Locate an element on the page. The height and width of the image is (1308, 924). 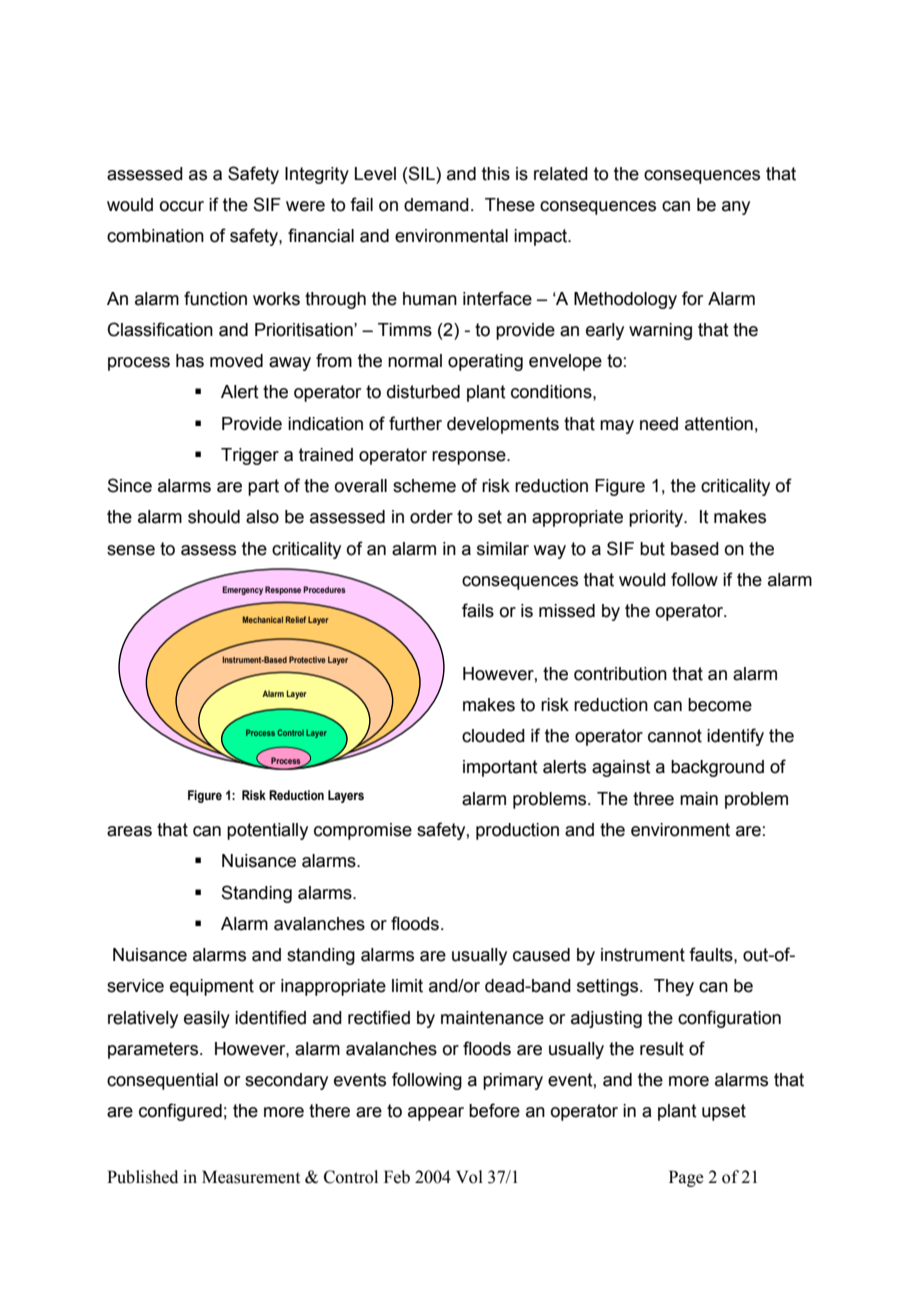
clouded is located at coordinates (493, 736).
